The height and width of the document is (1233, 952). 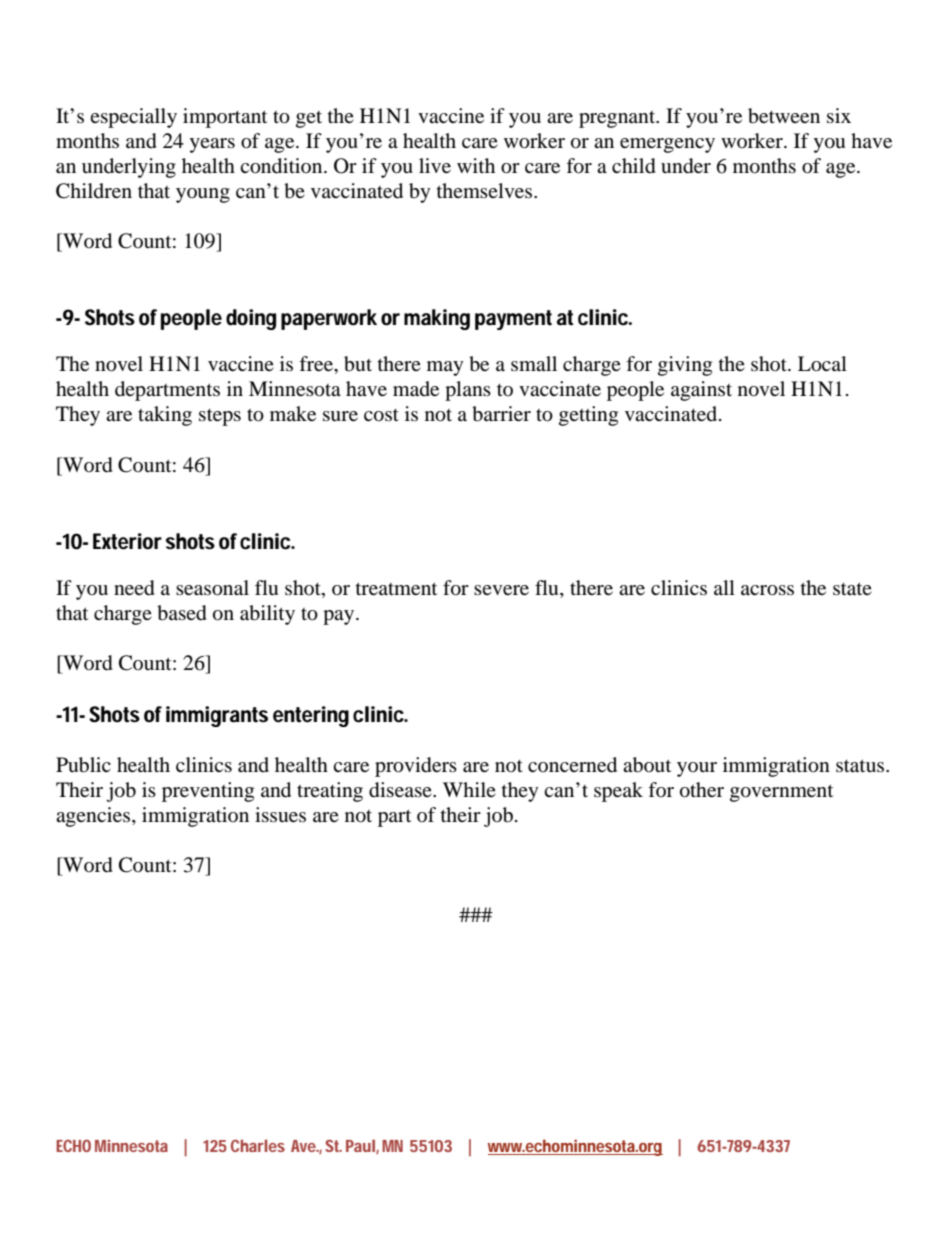 I want to click on between, so click(x=784, y=116).
